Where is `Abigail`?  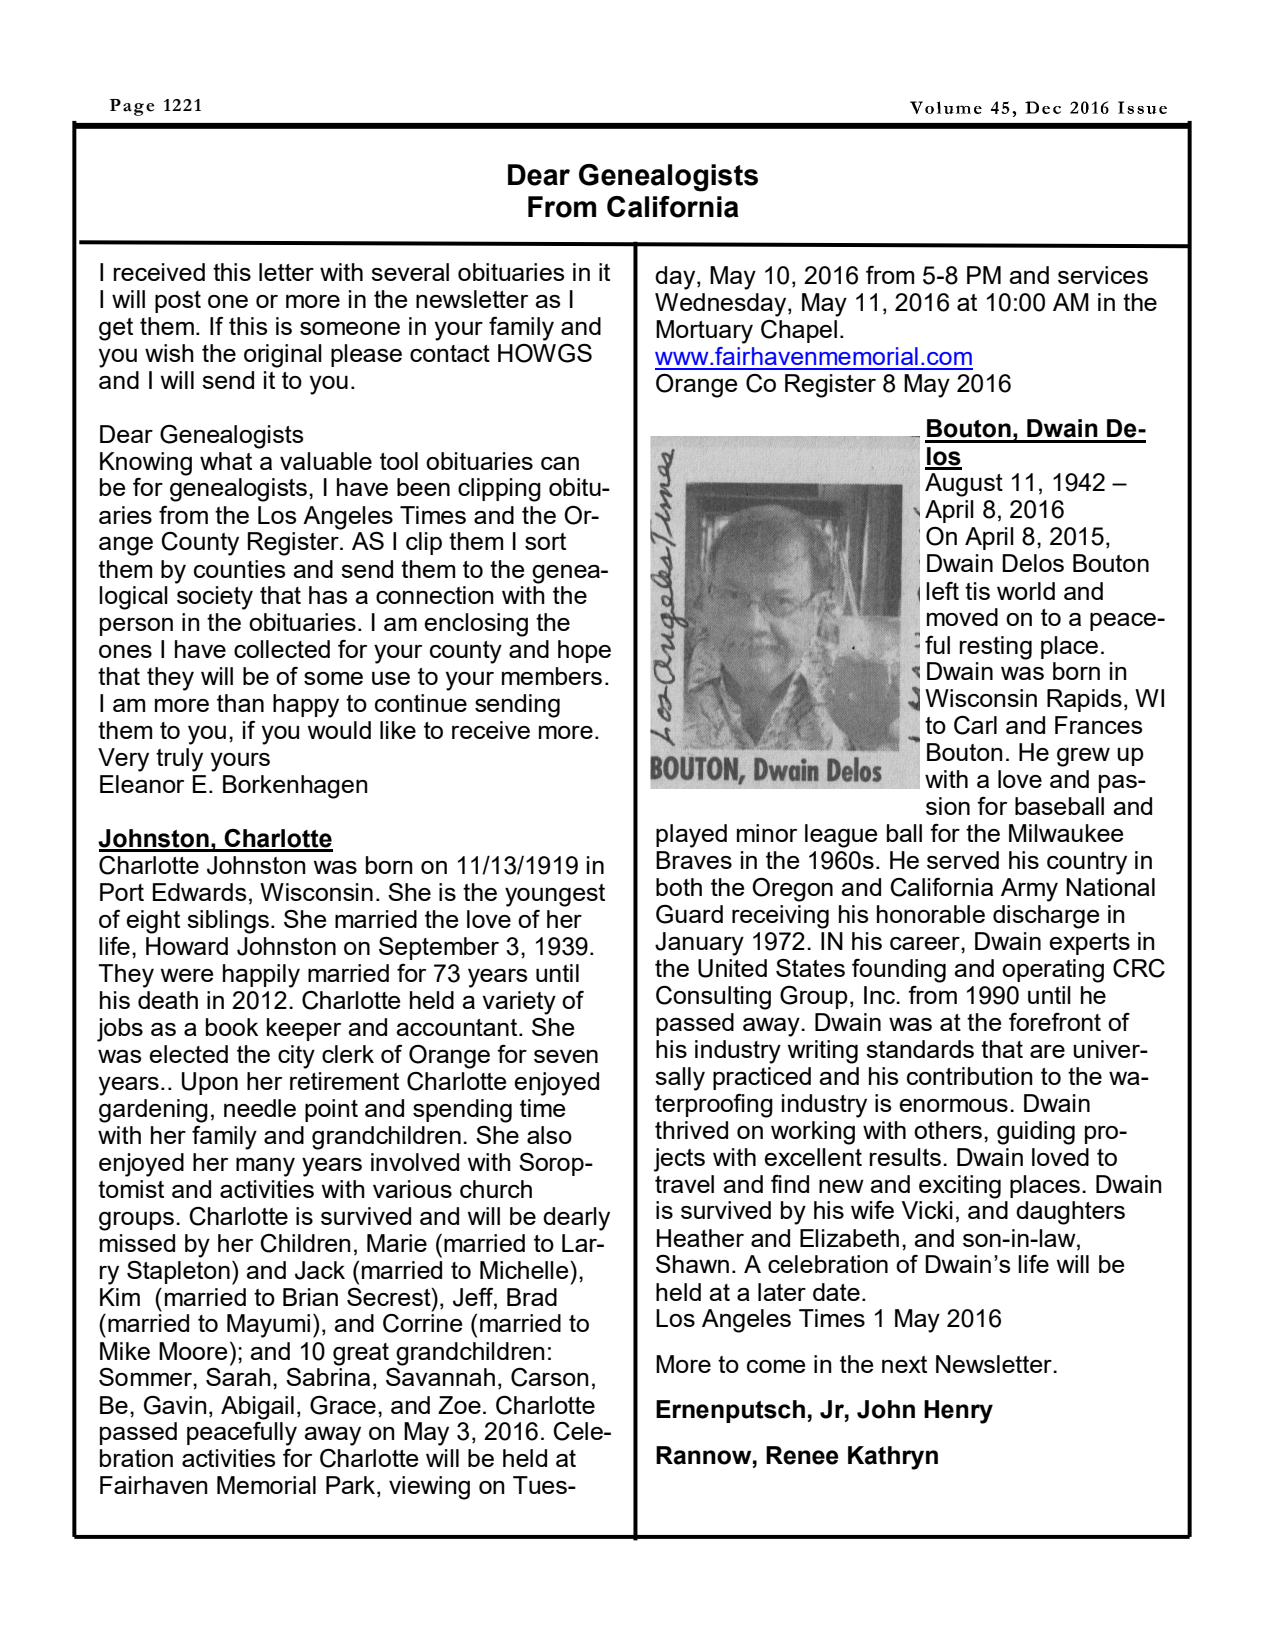 Abigail is located at coordinates (257, 1408).
